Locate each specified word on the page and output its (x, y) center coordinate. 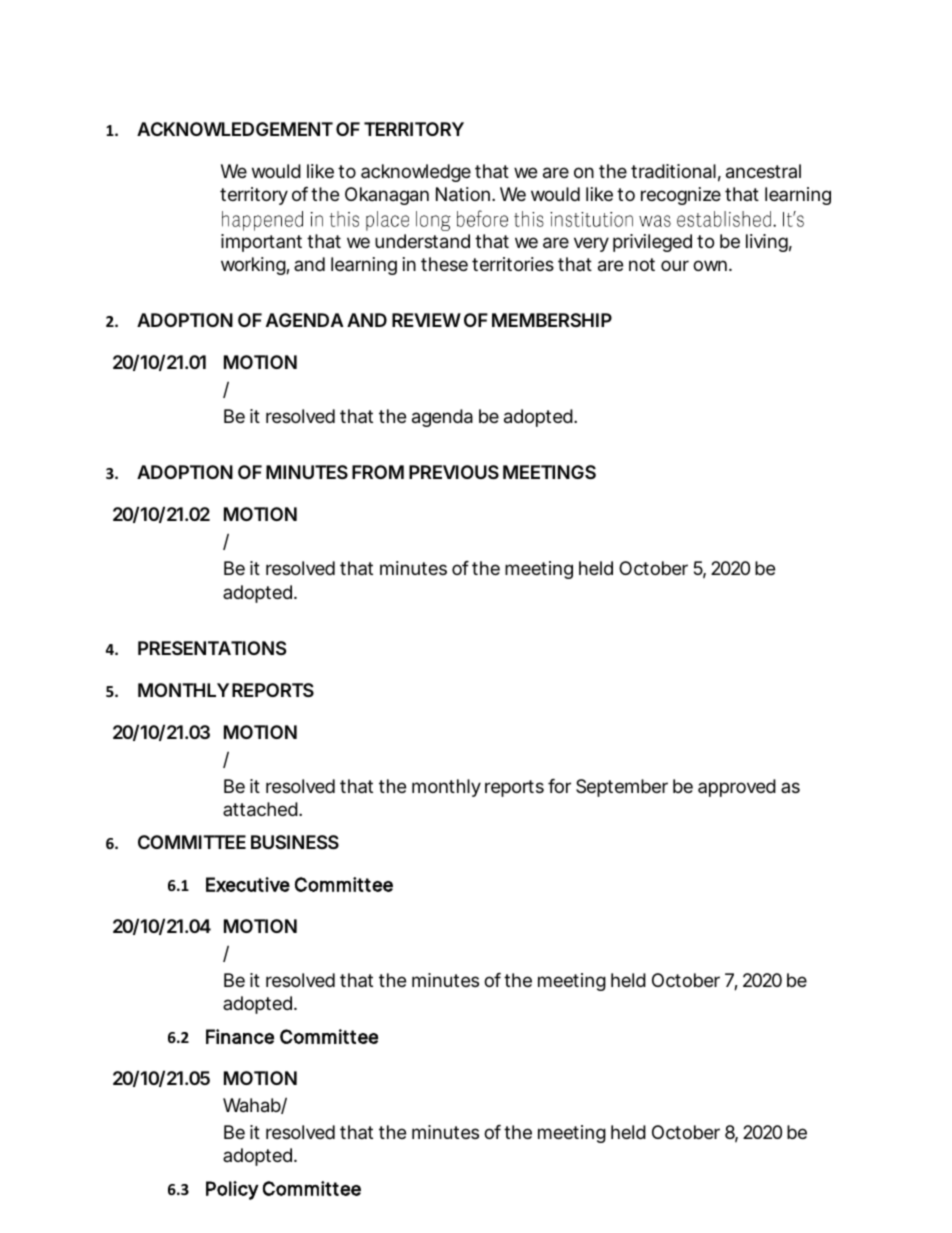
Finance (240, 1036)
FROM (378, 472)
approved (737, 788)
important (261, 243)
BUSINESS (295, 842)
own (710, 265)
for (559, 786)
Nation (464, 194)
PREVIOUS (454, 472)
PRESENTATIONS (212, 648)
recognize (681, 196)
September (622, 788)
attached (260, 809)
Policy (232, 1190)
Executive (248, 884)
